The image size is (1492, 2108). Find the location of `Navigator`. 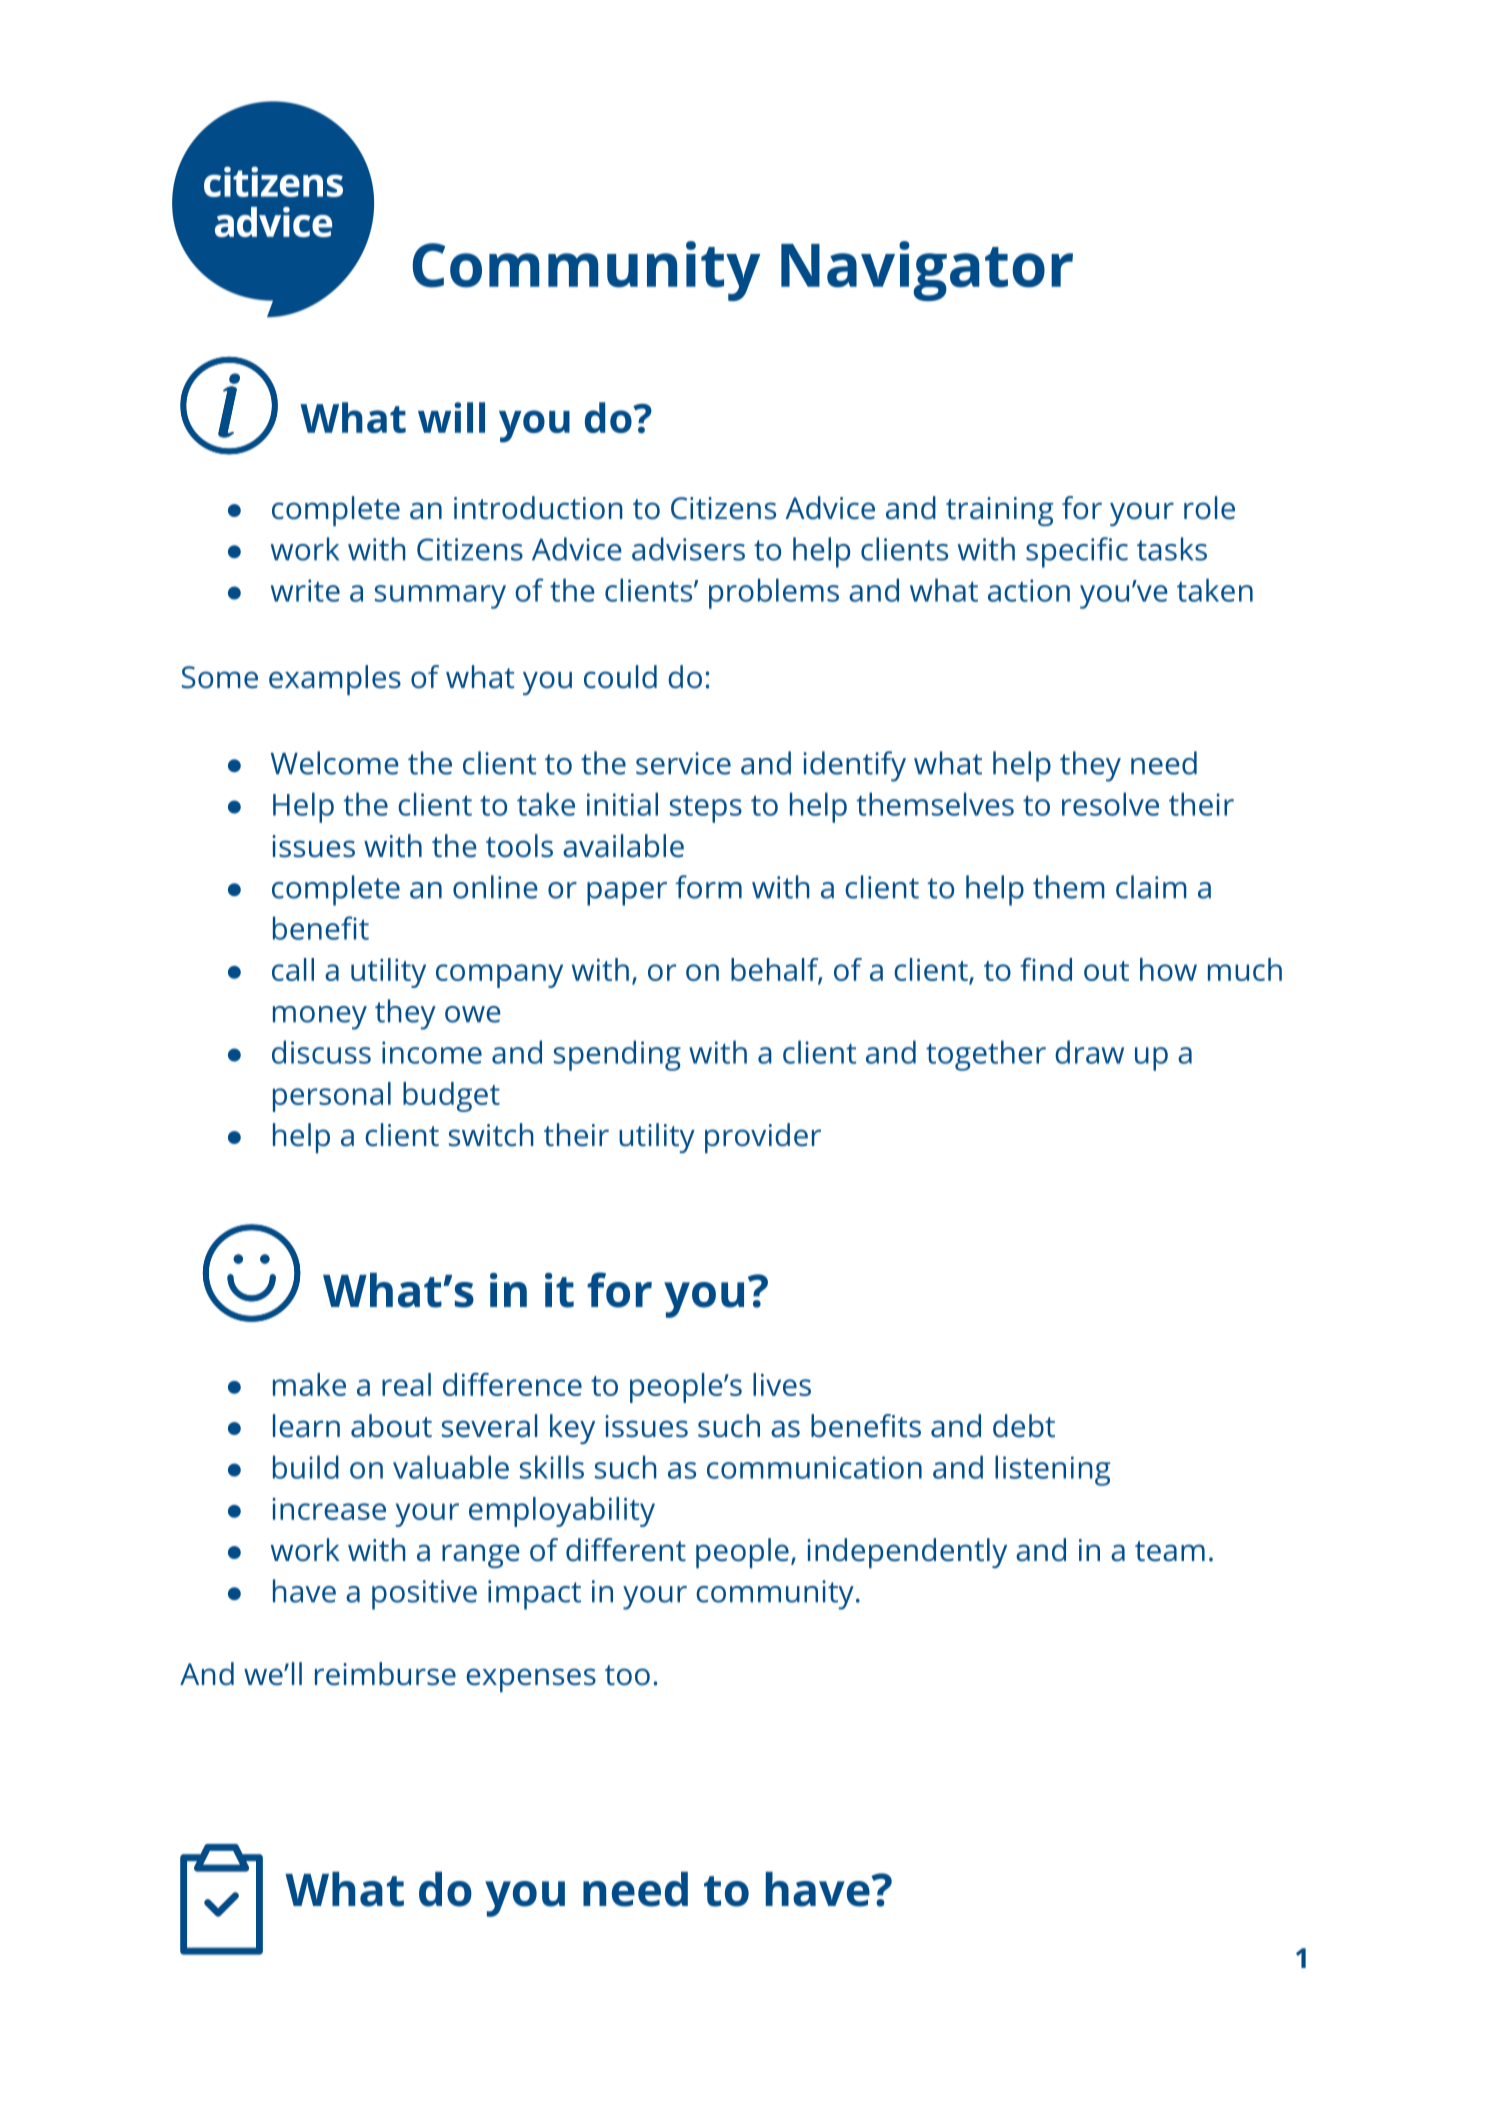

Navigator is located at coordinates (927, 271).
